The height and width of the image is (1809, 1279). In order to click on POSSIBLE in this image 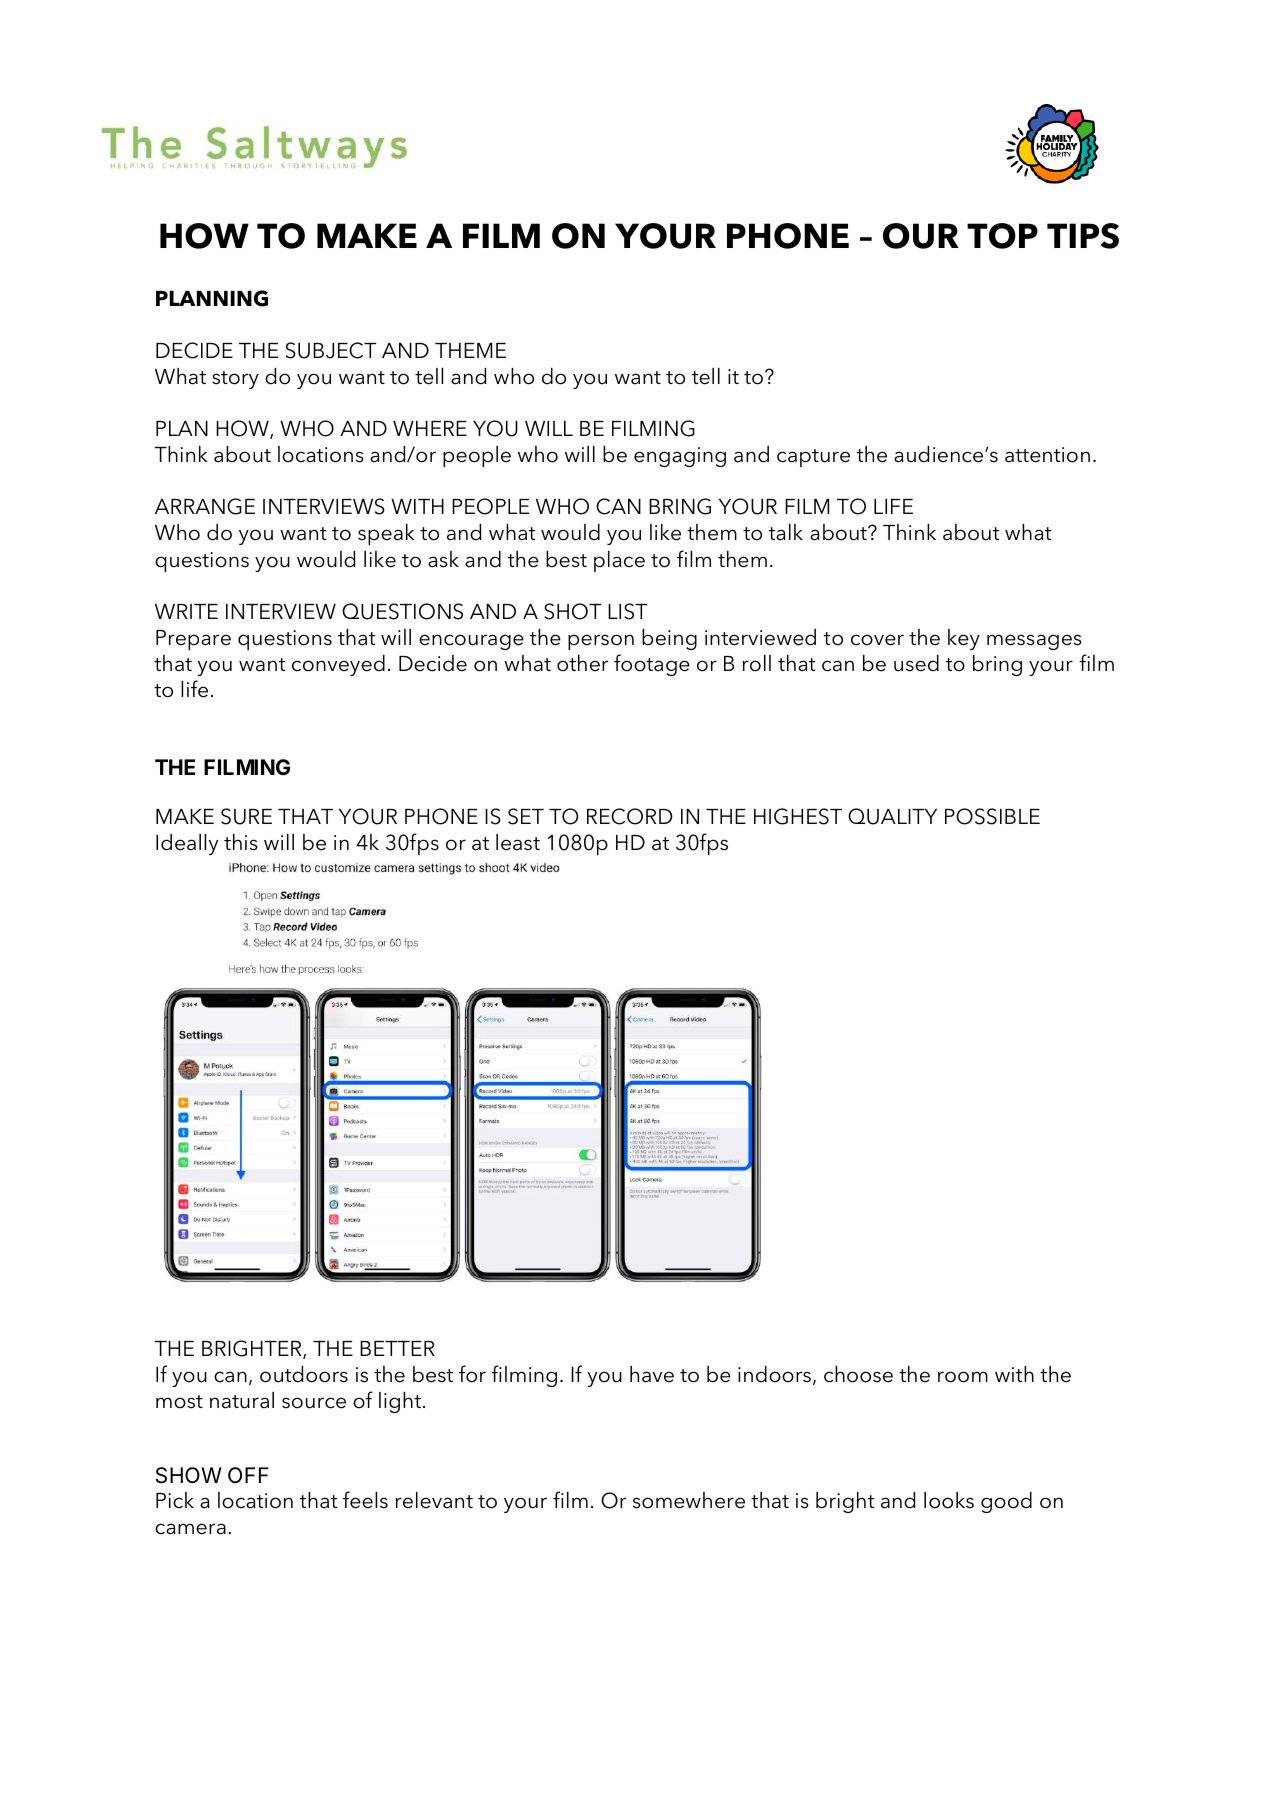, I will do `click(992, 816)`.
